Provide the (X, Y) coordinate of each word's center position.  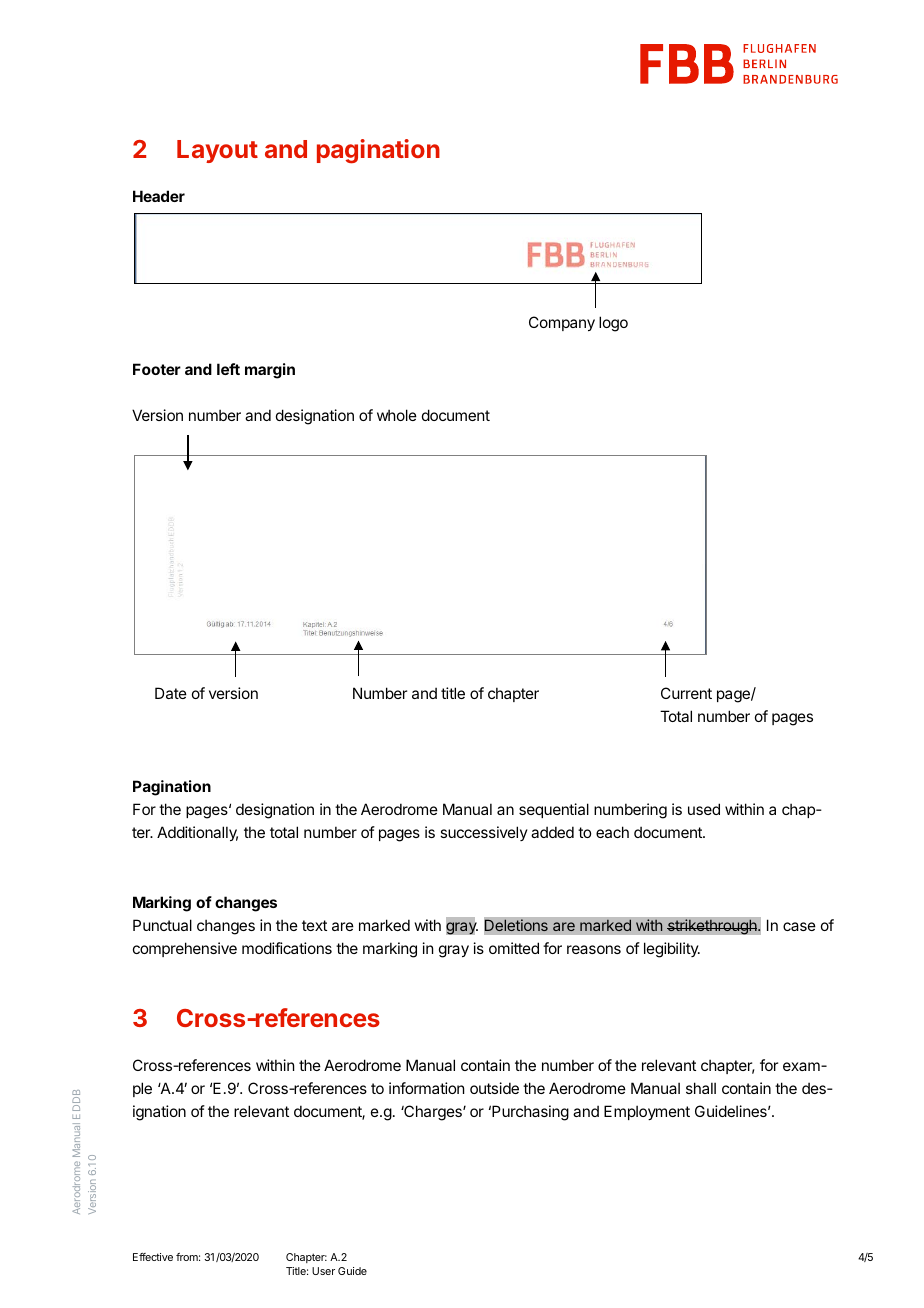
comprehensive (185, 949)
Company (562, 323)
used (704, 809)
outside (494, 1088)
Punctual (162, 925)
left (228, 369)
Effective (153, 1257)
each (612, 832)
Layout (217, 151)
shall (701, 1088)
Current (686, 693)
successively (484, 833)
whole (397, 415)
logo (613, 324)
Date (171, 693)
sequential (554, 810)
